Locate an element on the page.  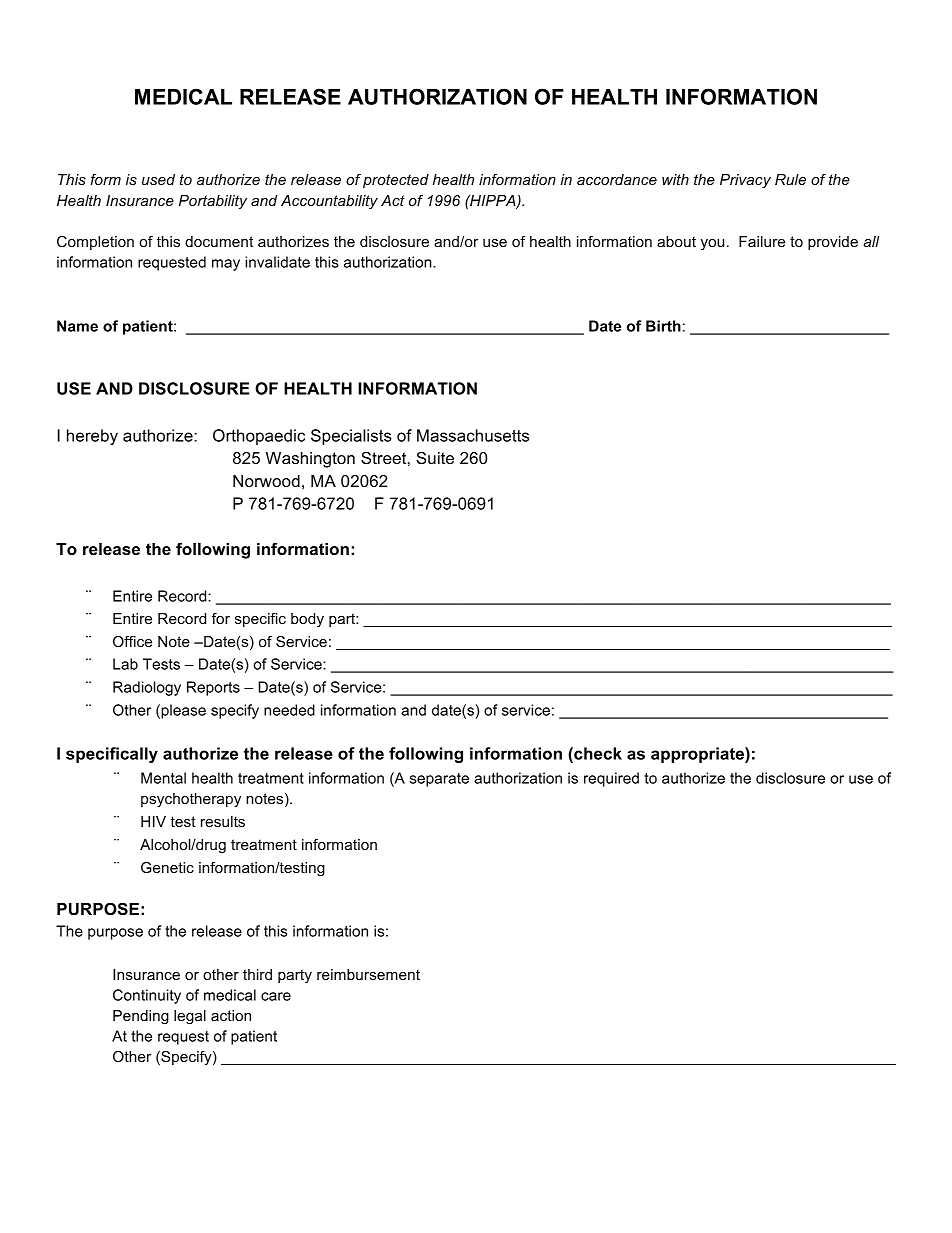
Suite is located at coordinates (435, 458).
